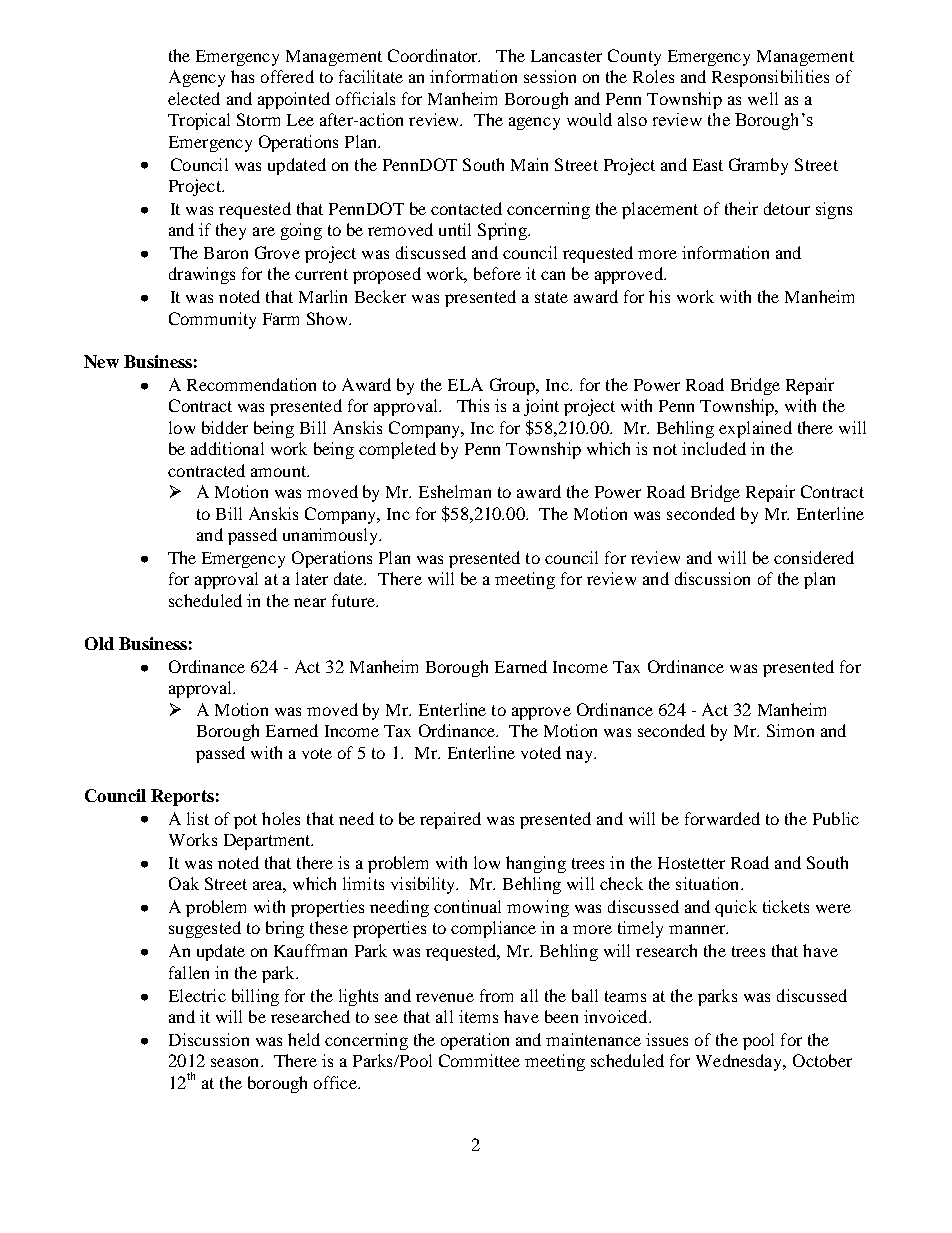 The image size is (952, 1233). I want to click on Wednesday, so click(740, 1062).
